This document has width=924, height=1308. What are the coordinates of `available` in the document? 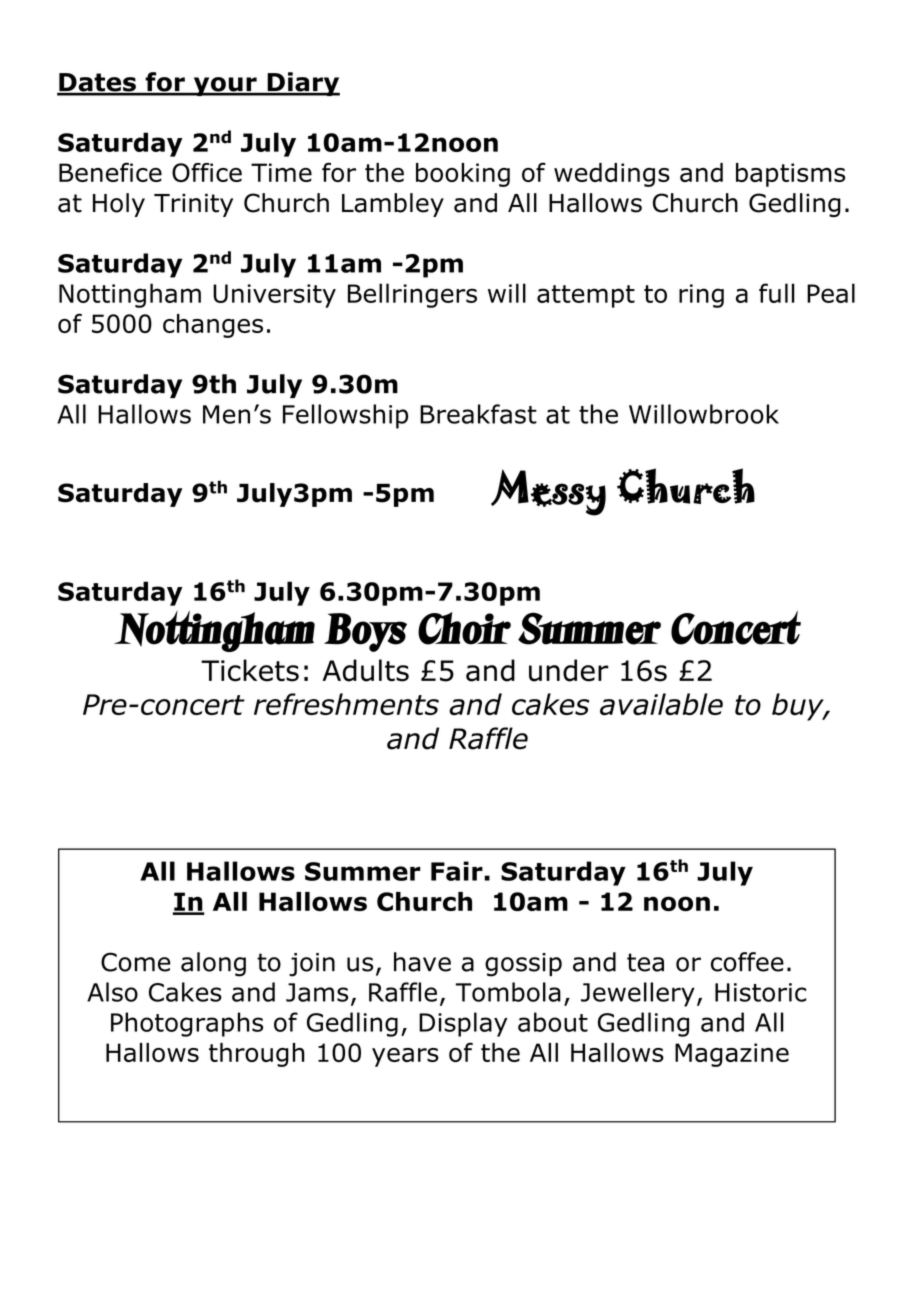 It's located at (661, 704).
